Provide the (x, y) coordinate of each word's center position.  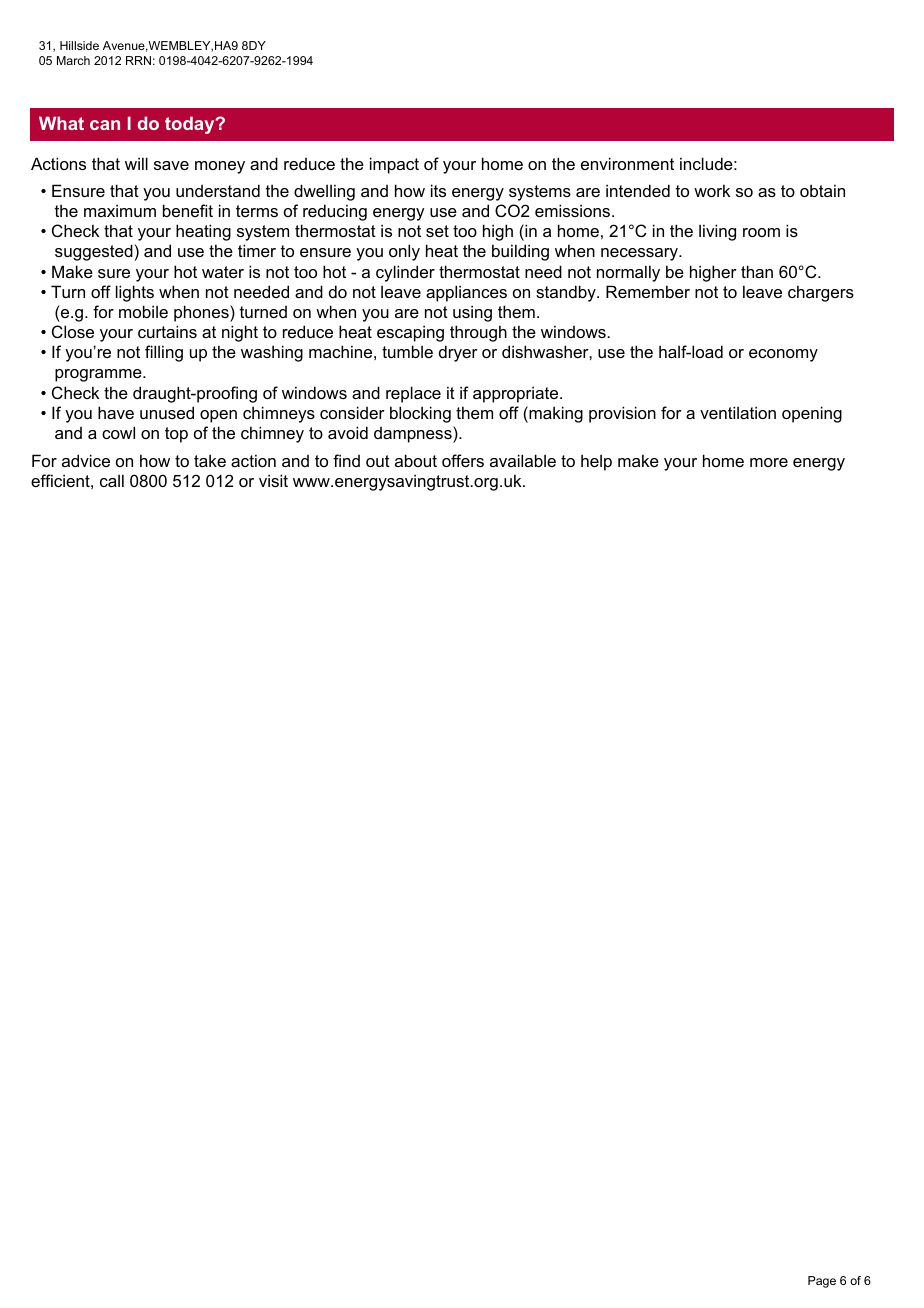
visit (273, 480)
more (769, 462)
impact (394, 165)
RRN (138, 60)
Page (822, 1282)
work (712, 190)
